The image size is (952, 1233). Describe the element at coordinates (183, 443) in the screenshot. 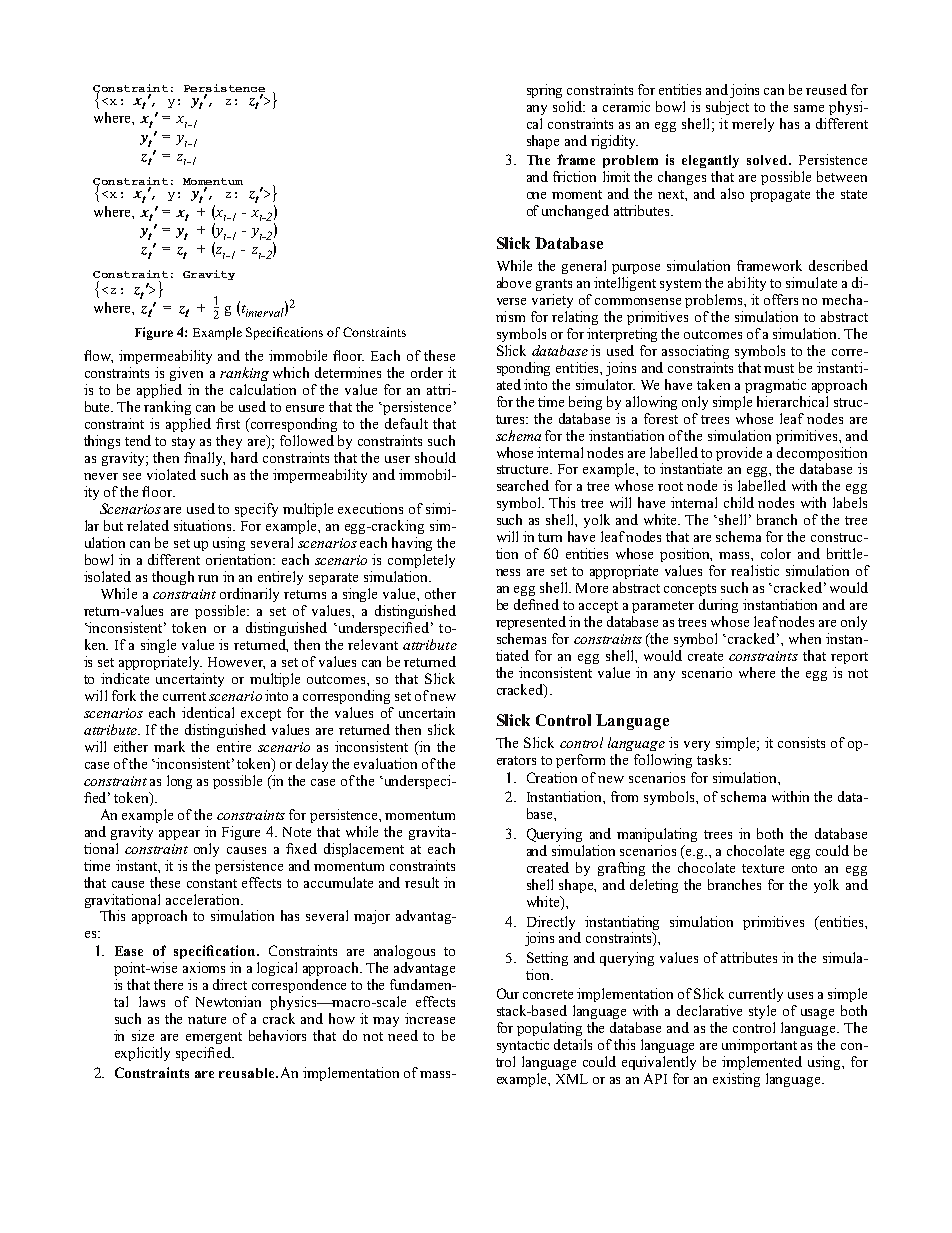

I see `stay` at that location.
